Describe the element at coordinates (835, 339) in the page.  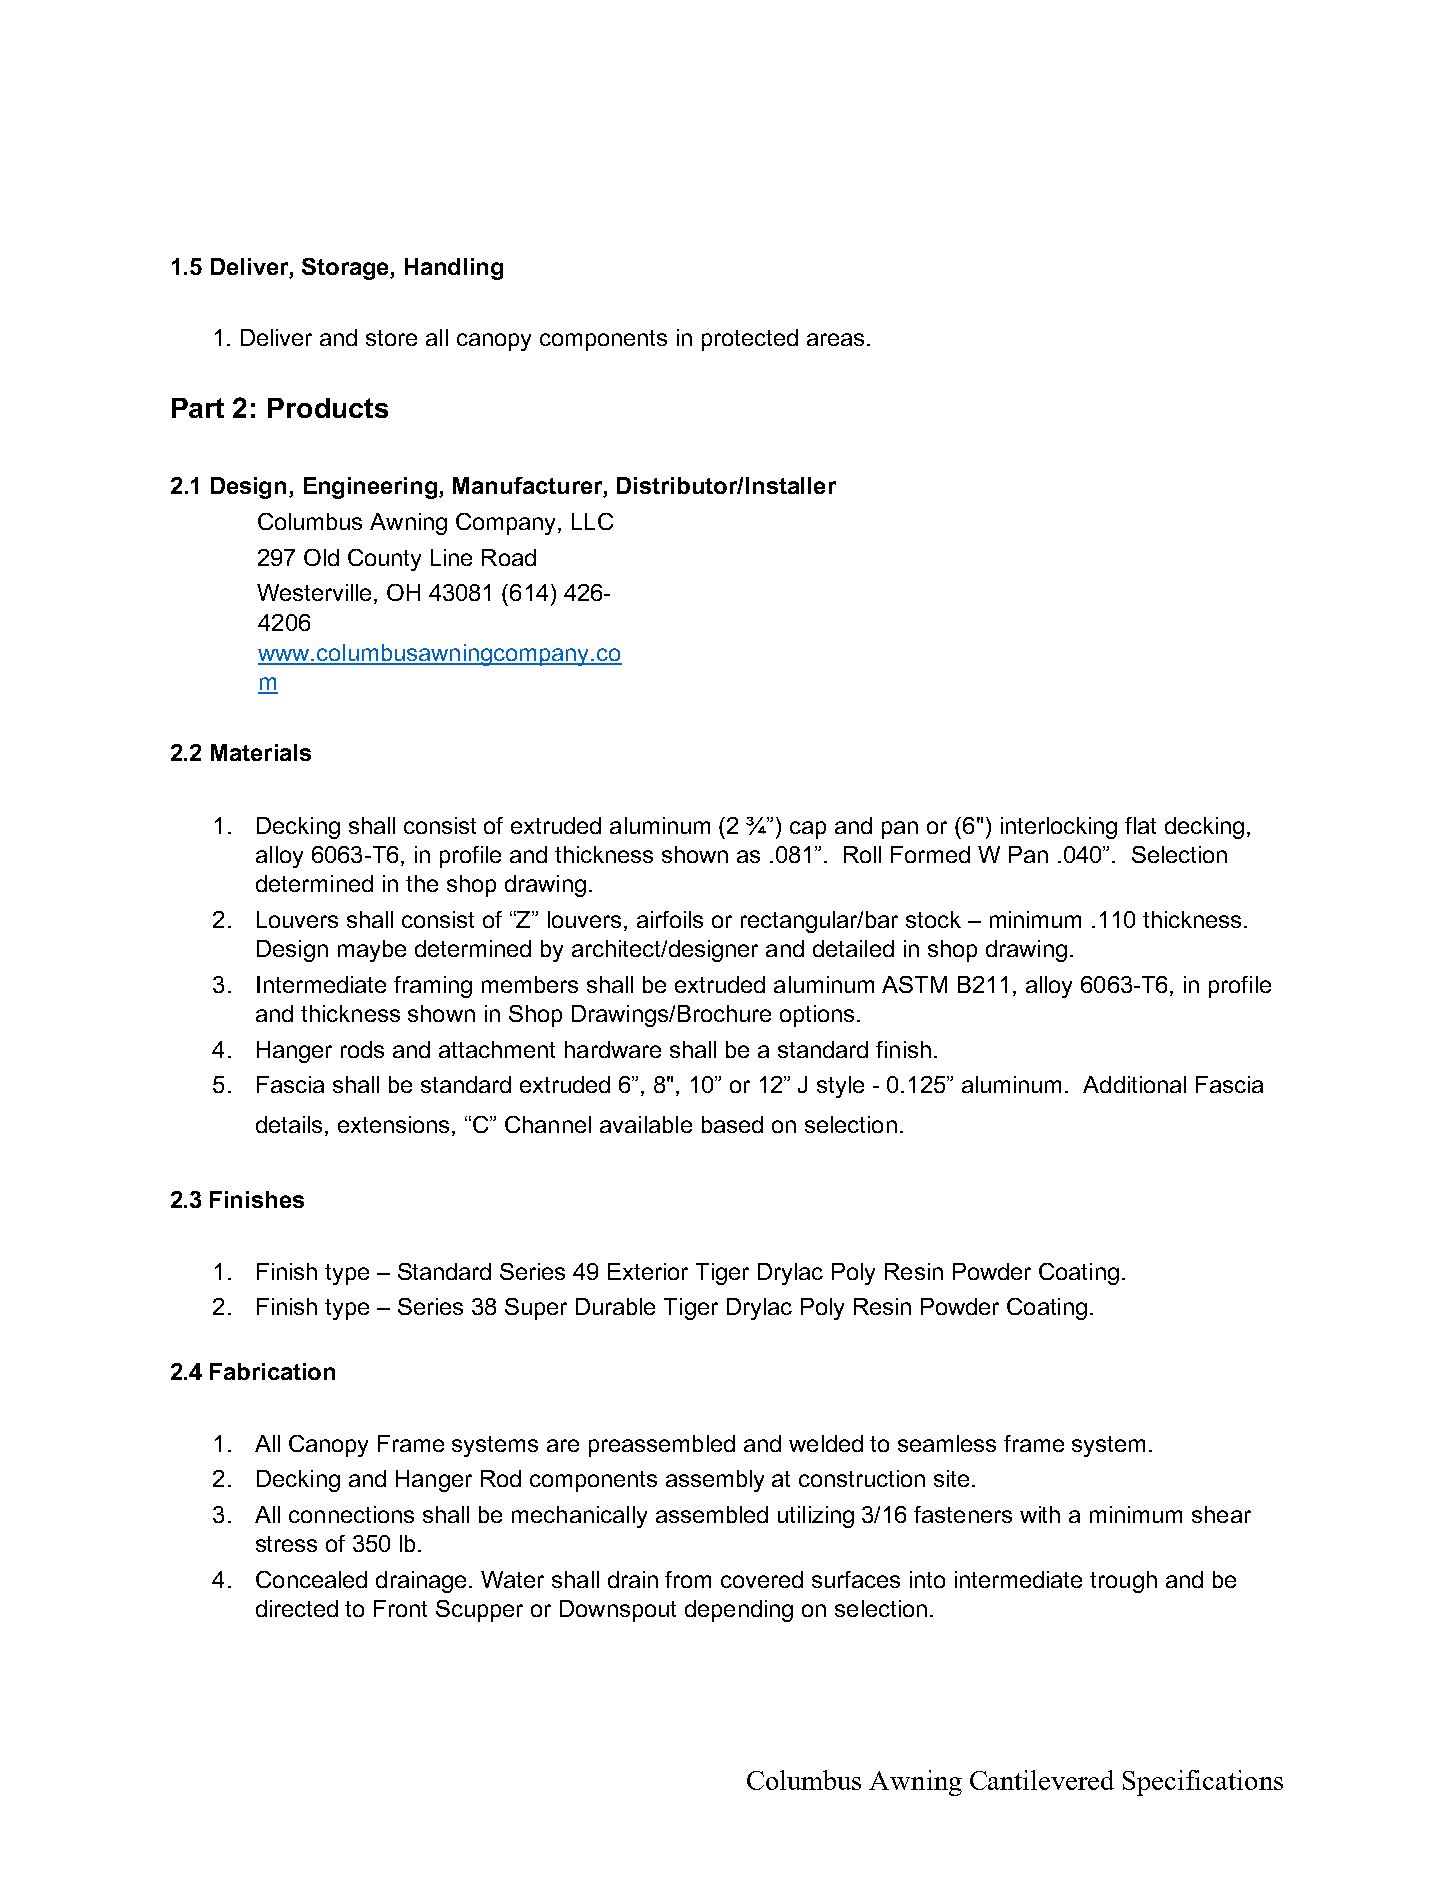
I see `areas` at that location.
